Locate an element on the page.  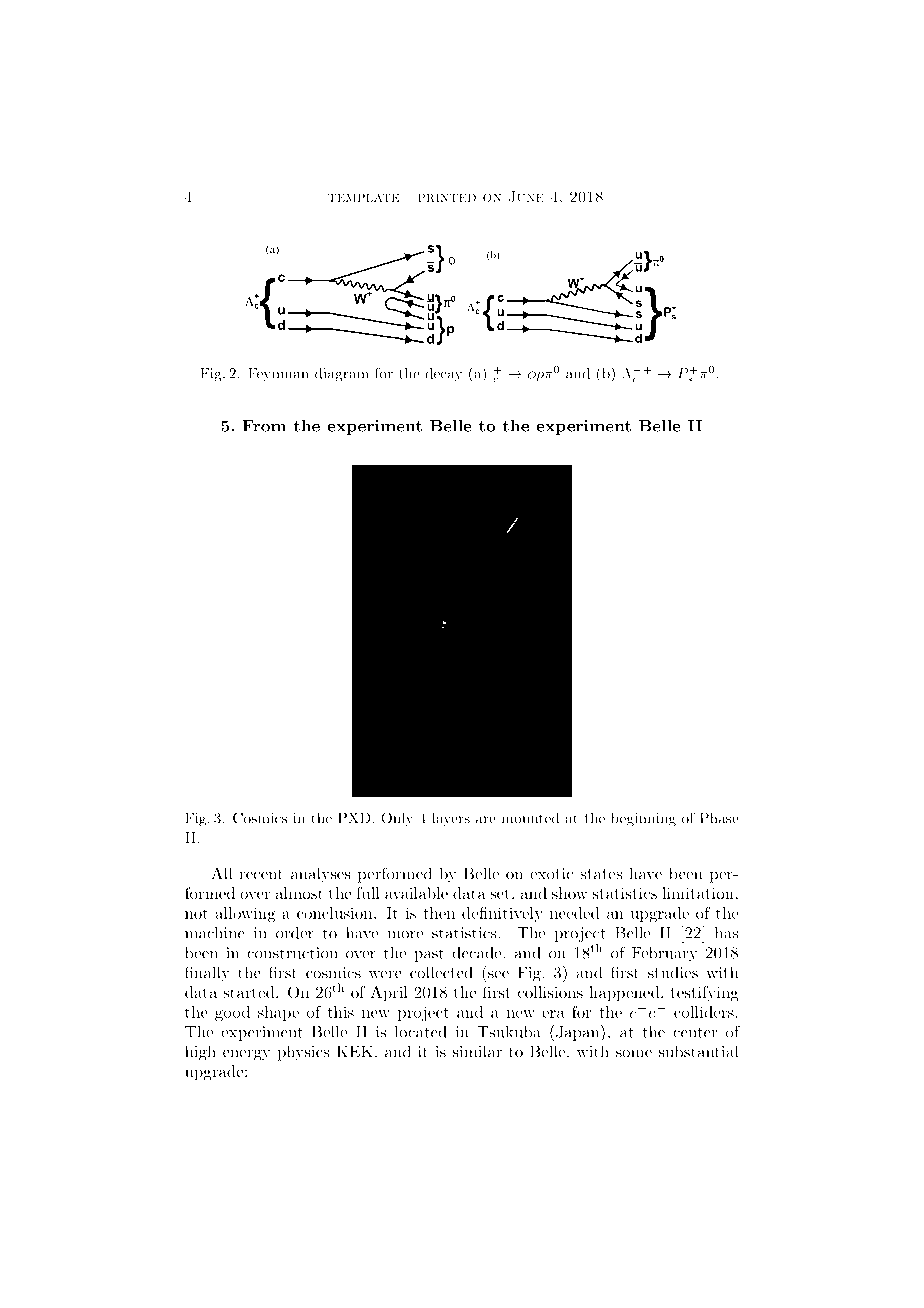
shape is located at coordinates (278, 1013).
